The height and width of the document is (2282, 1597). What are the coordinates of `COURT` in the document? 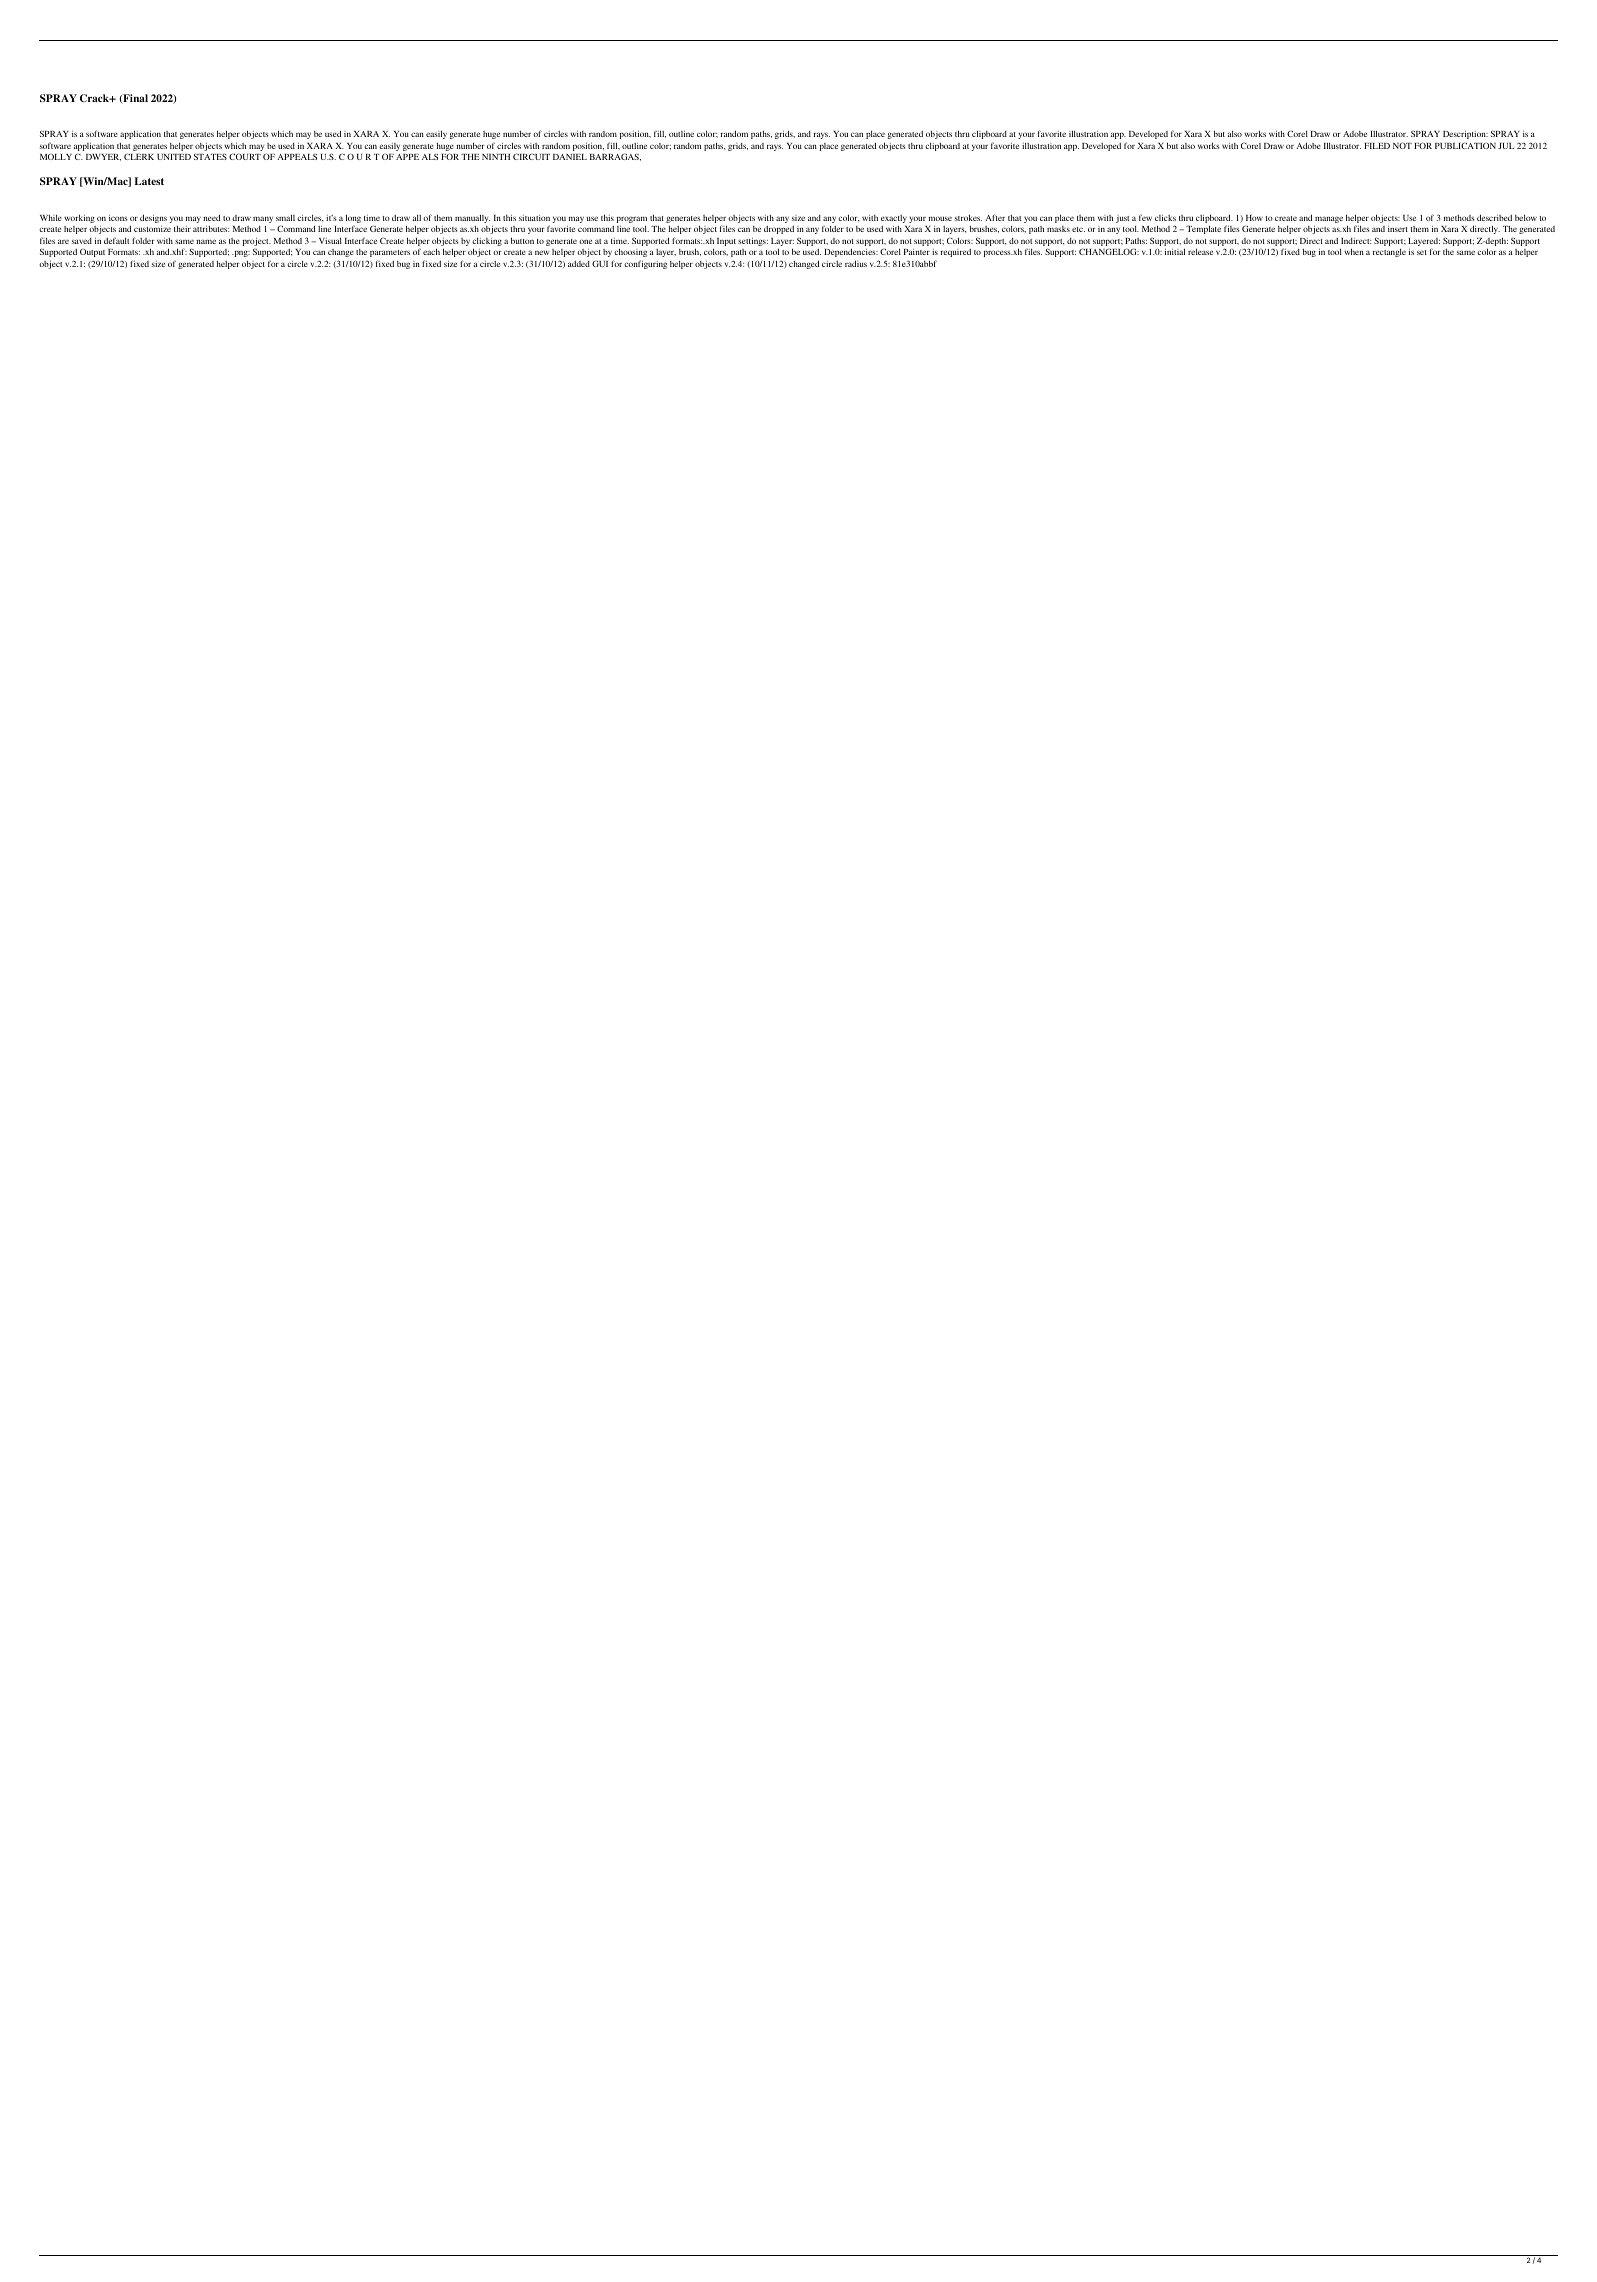 It's located at (245, 156).
